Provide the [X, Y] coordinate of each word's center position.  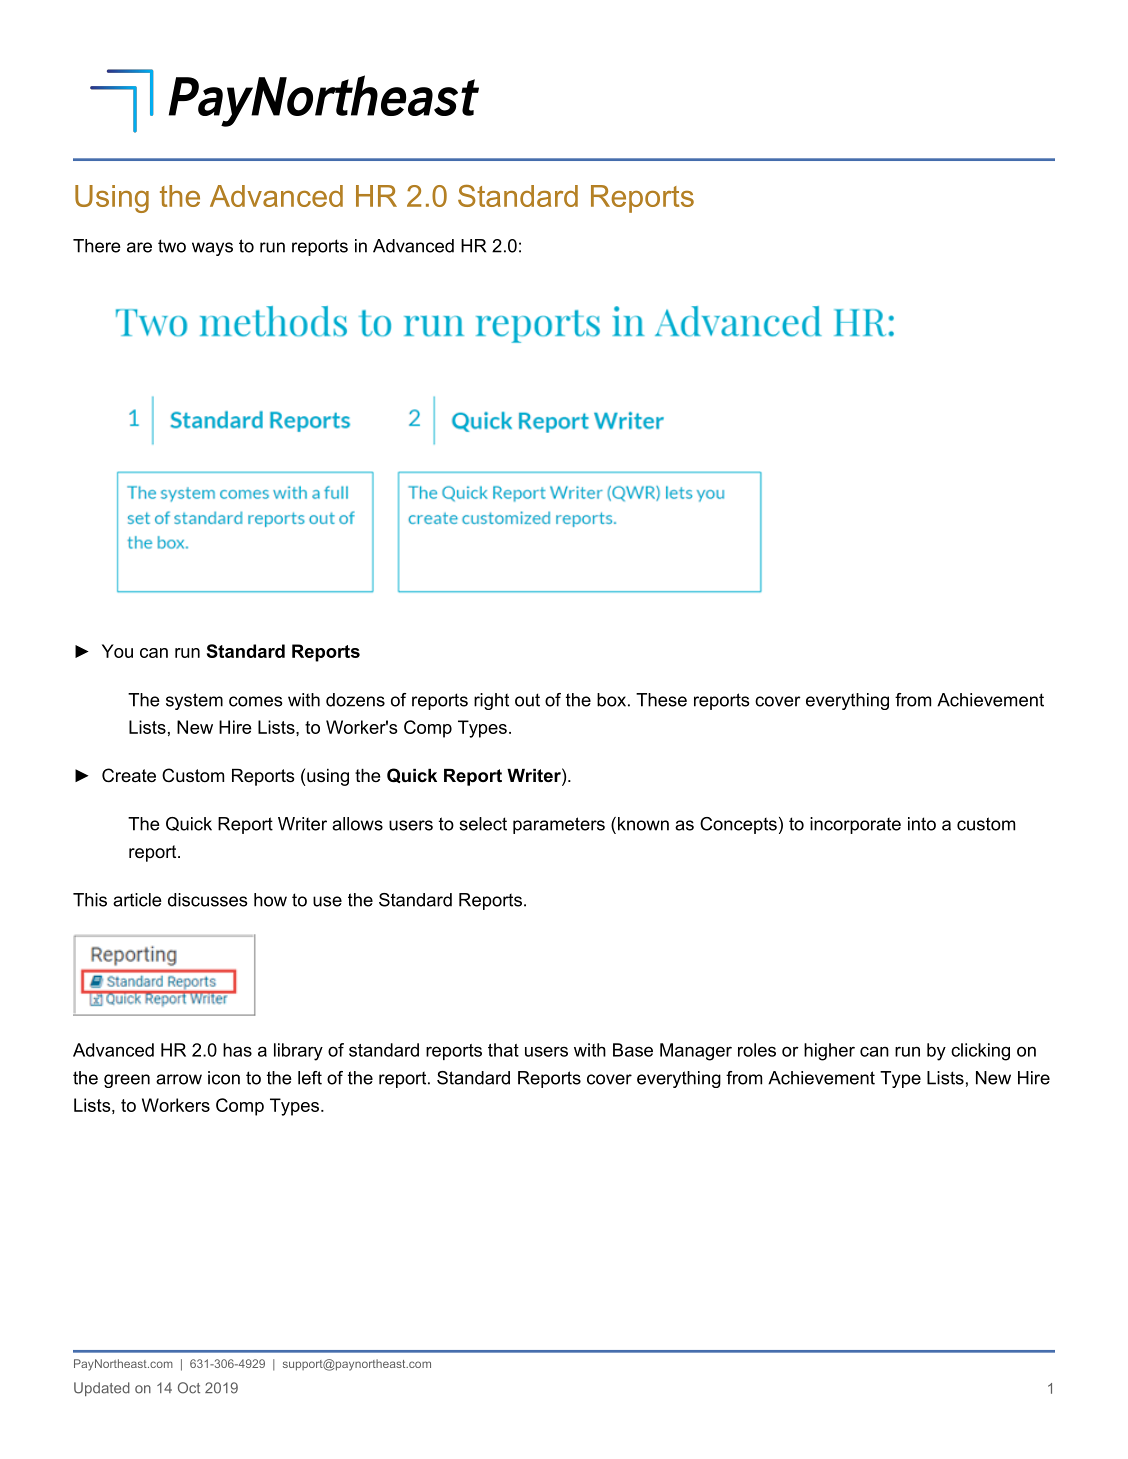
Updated [102, 1389]
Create [129, 775]
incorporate [855, 825]
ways [212, 249]
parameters [559, 825]
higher [829, 1052]
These [661, 700]
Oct [189, 1388]
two [172, 246]
